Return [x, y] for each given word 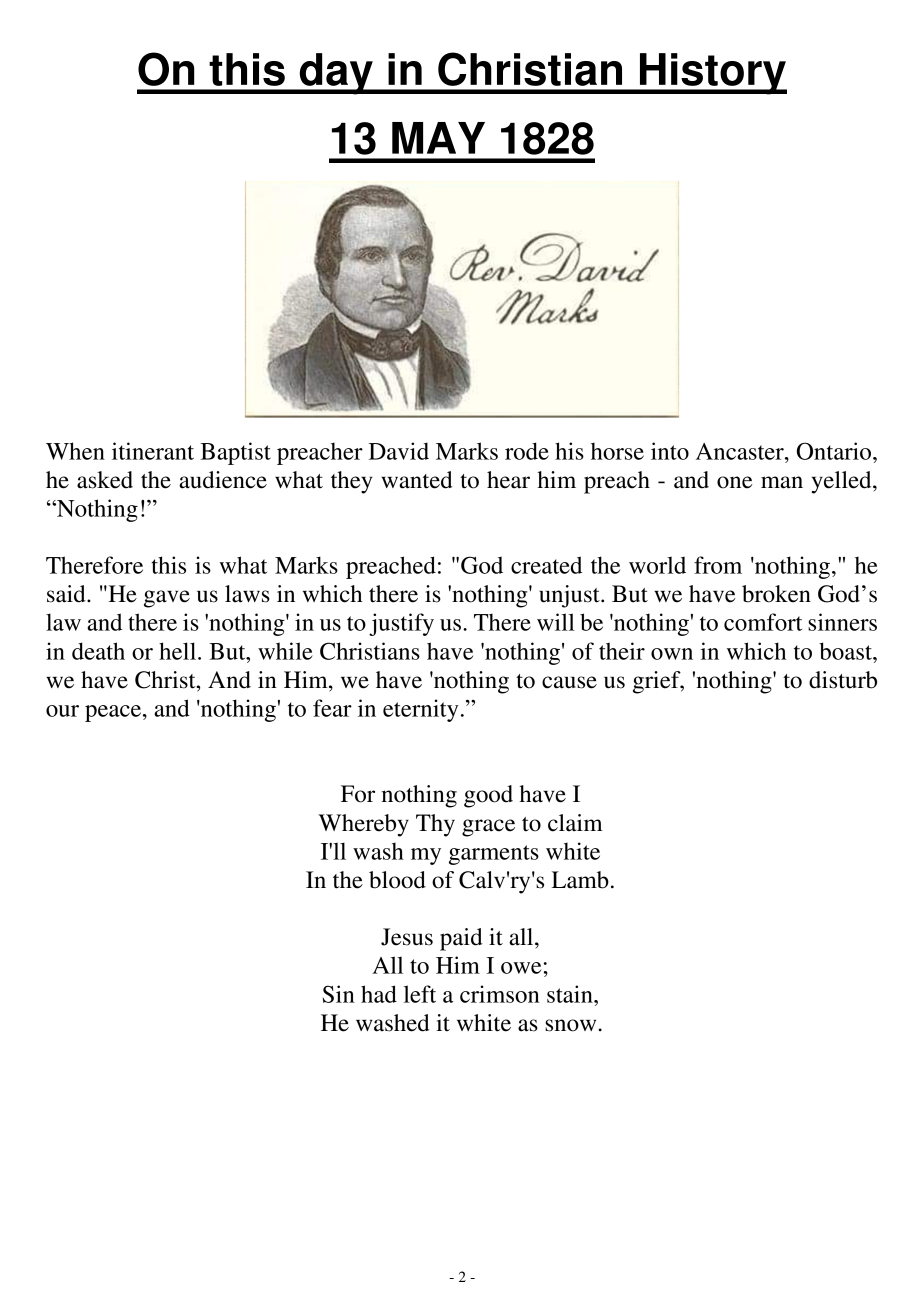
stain [571, 994]
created [546, 565]
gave [167, 599]
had [379, 994]
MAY [438, 138]
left [420, 994]
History [712, 74]
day [336, 74]
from [718, 565]
